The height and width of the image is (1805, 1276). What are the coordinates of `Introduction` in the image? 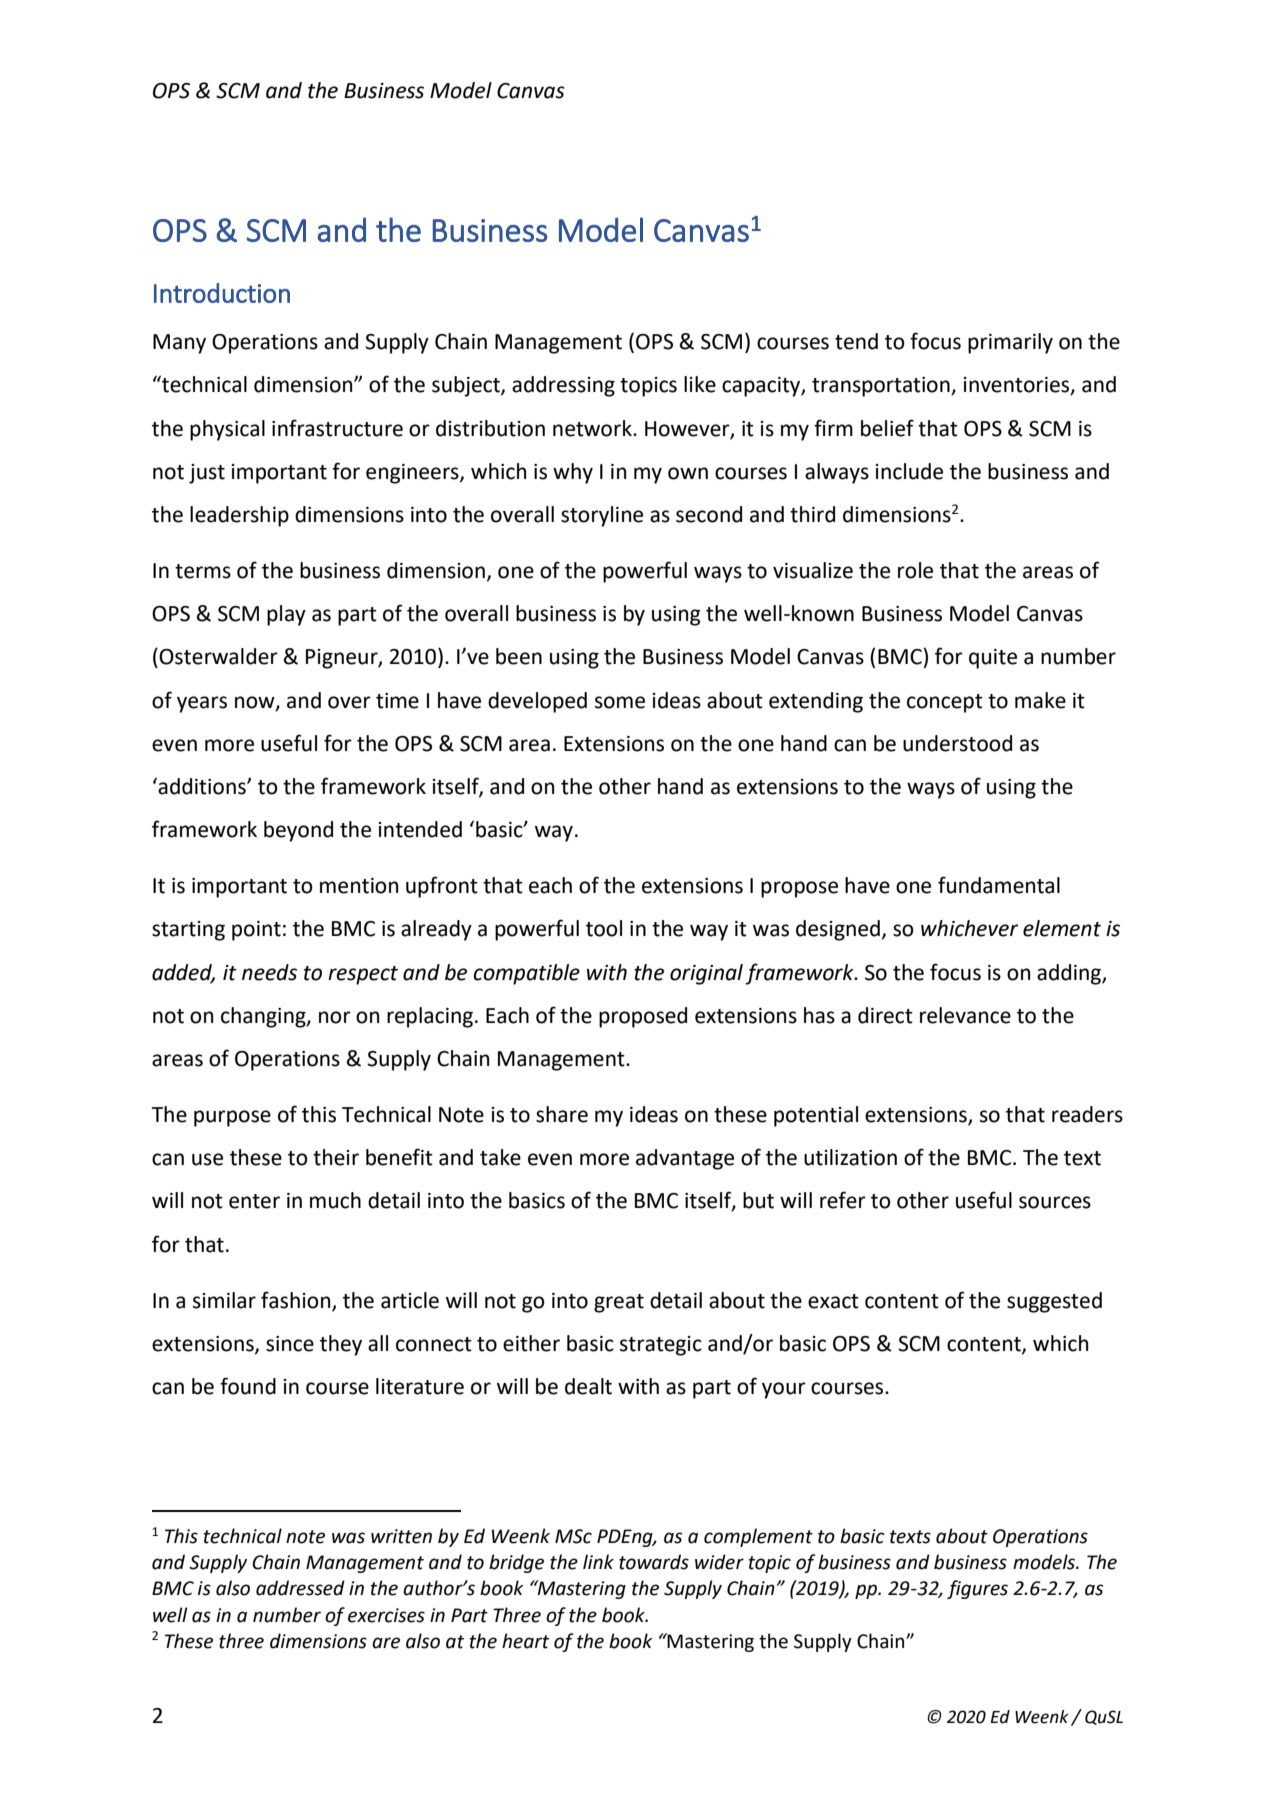 It's located at (222, 293).
